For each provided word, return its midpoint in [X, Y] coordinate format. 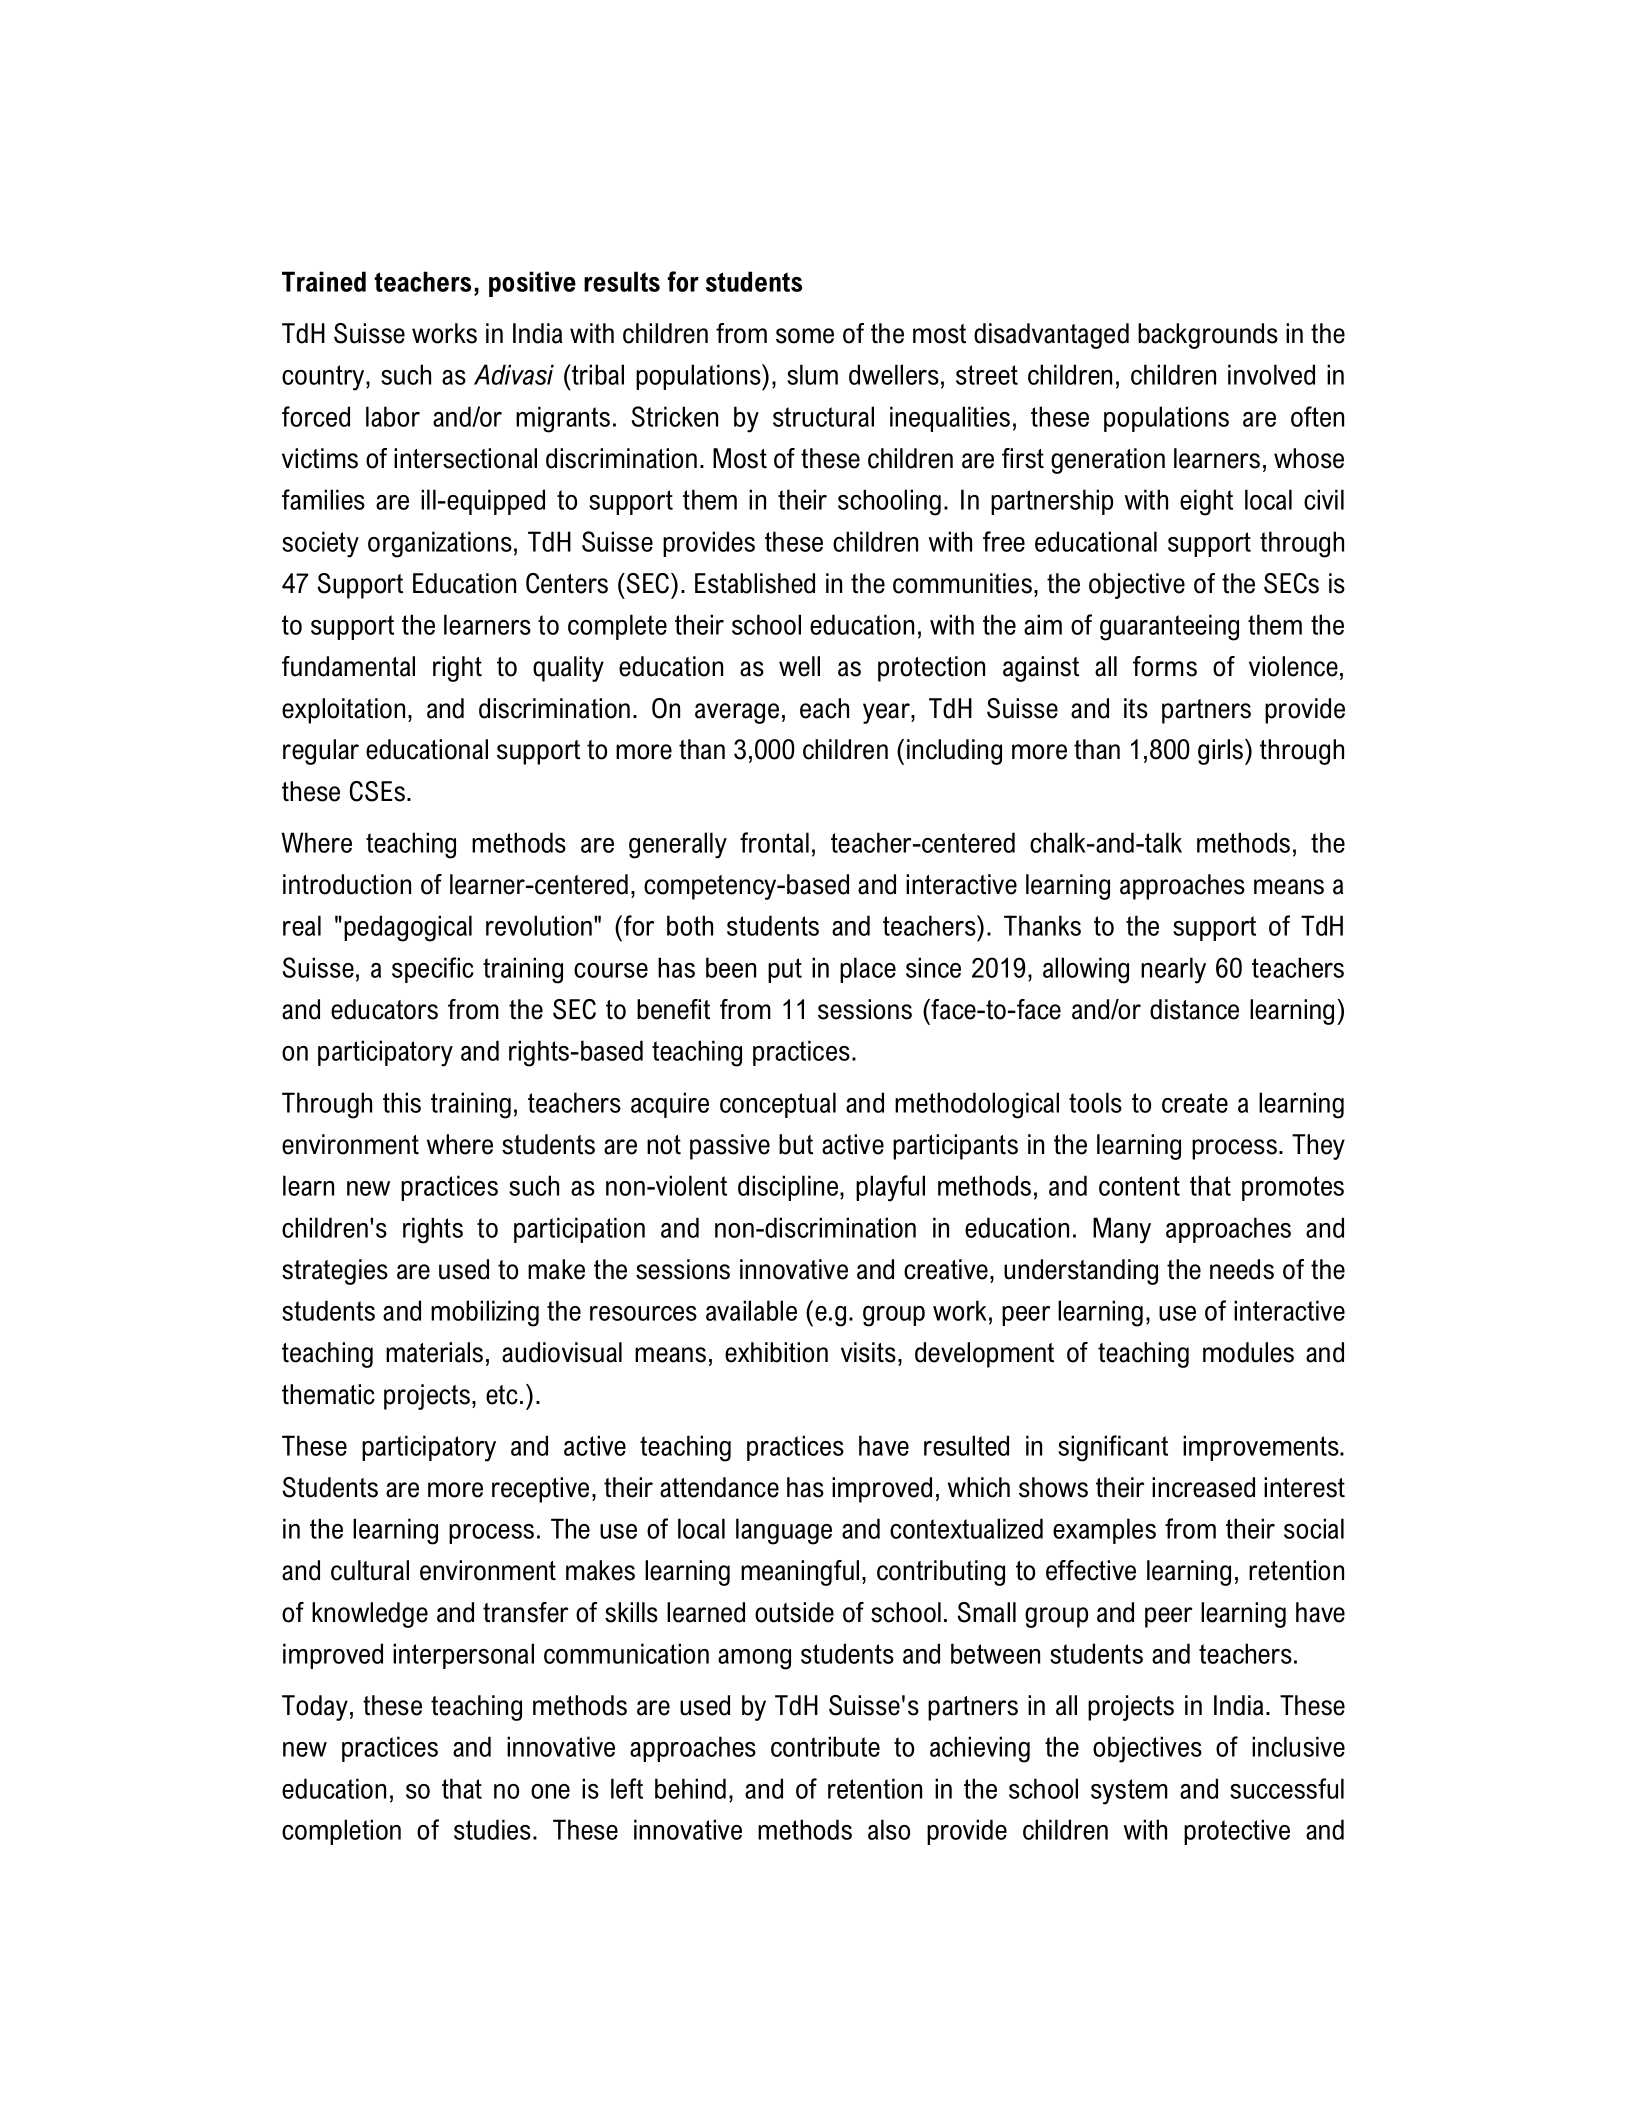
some [805, 336]
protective [1237, 1832]
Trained [324, 281]
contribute [825, 1746]
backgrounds [1208, 336]
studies [492, 1829]
